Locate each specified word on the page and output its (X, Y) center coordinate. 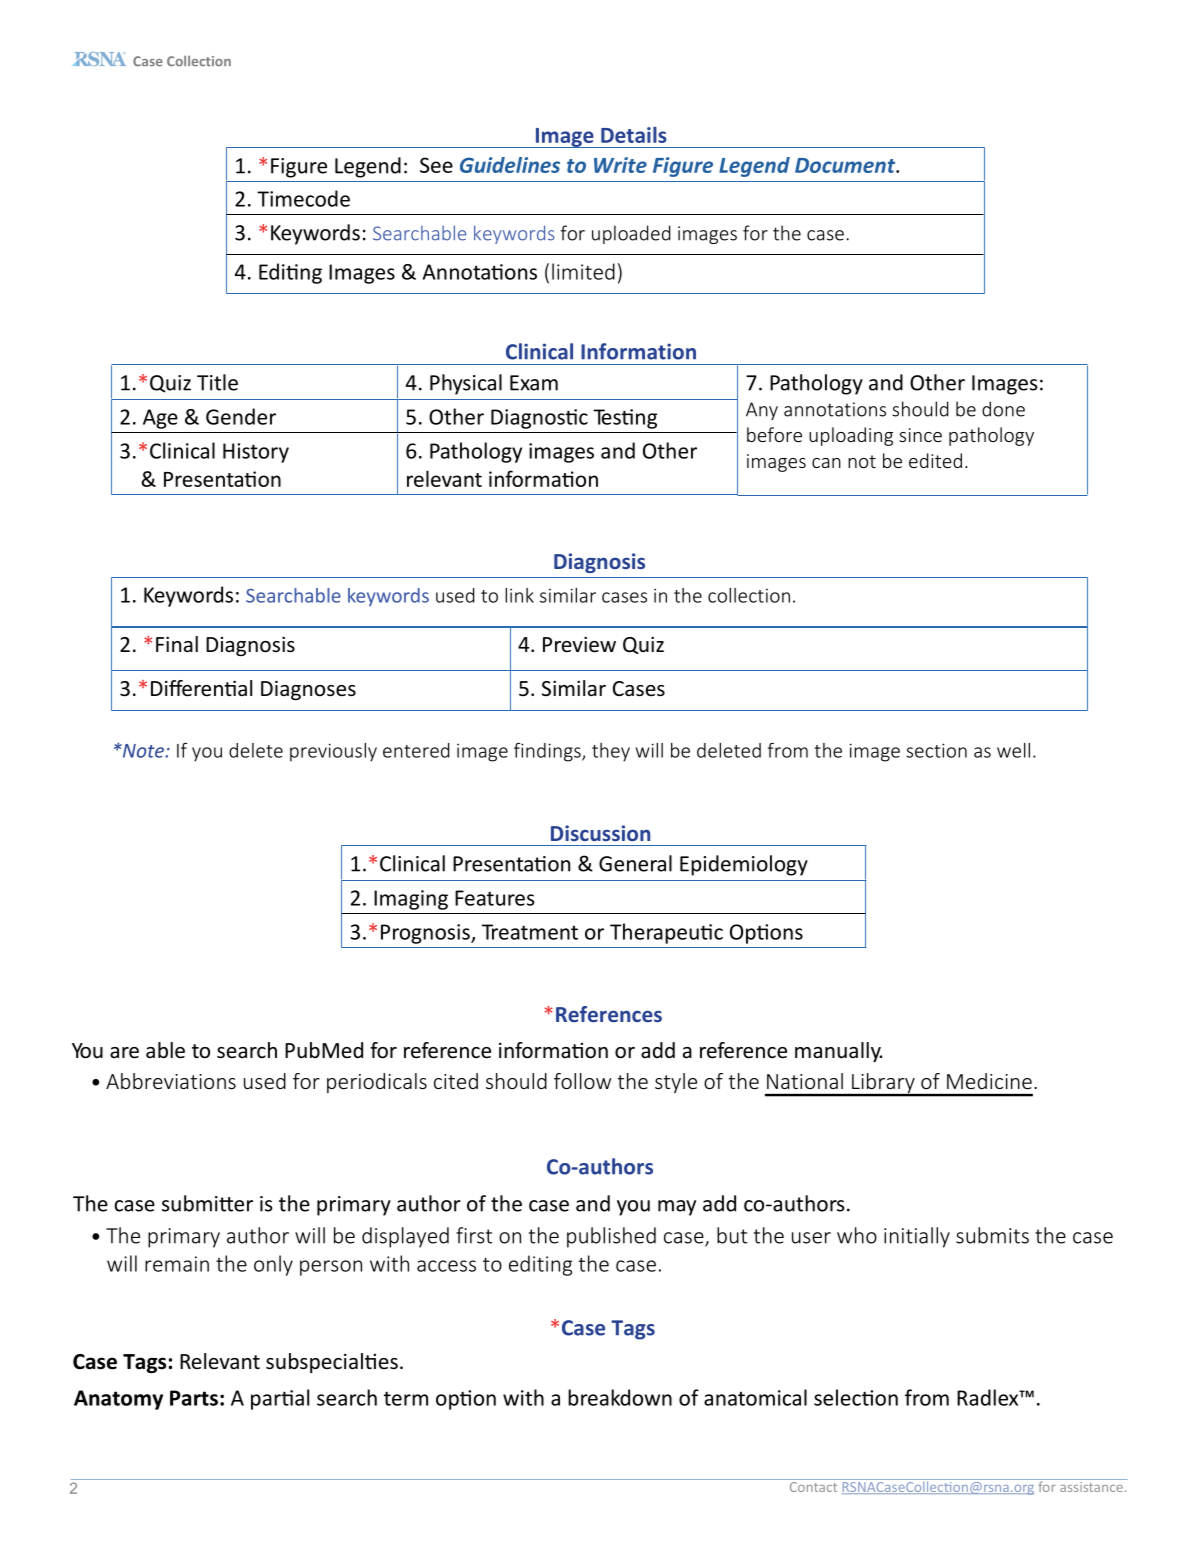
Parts (194, 1398)
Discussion (600, 833)
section (936, 750)
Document (846, 165)
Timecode (303, 198)
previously (333, 752)
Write (620, 165)
